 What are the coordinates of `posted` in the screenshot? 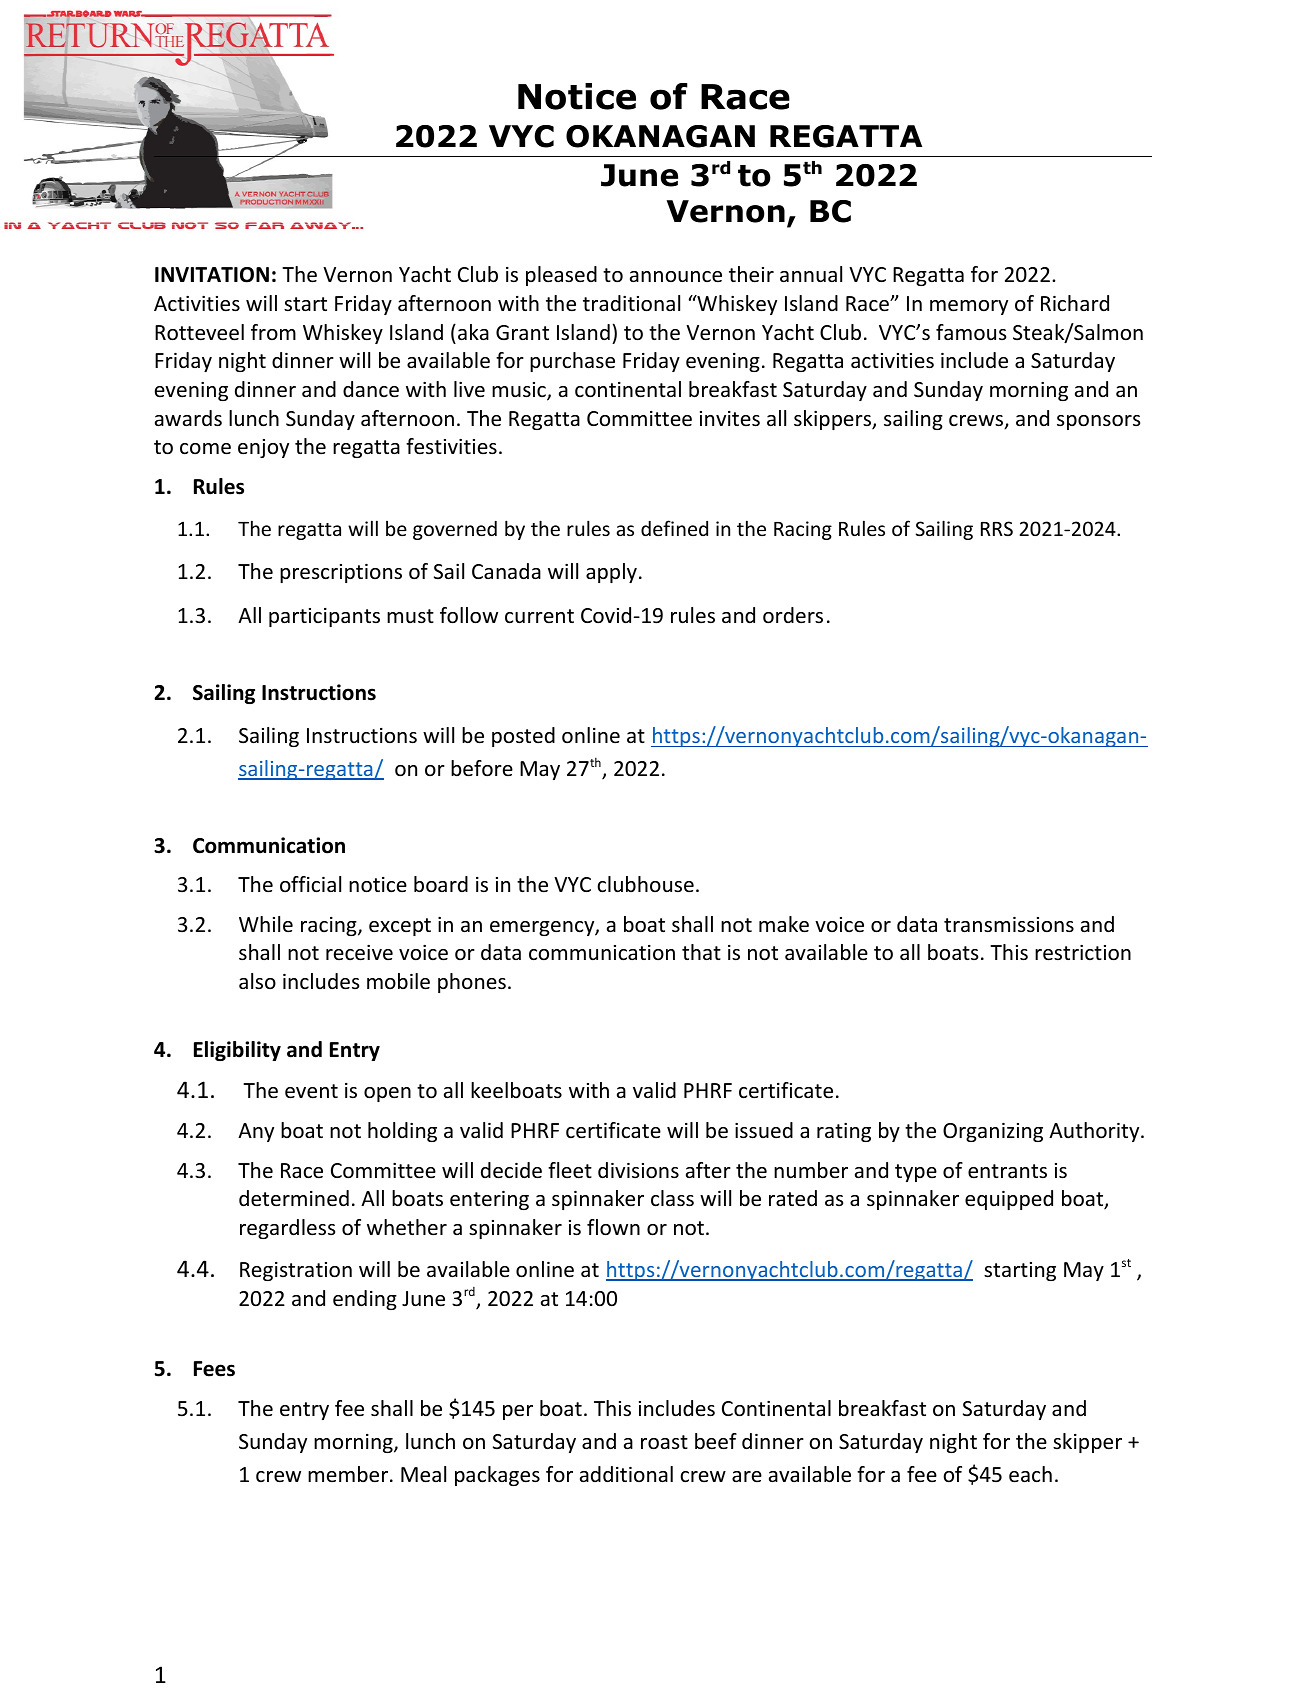 It's located at (523, 737).
